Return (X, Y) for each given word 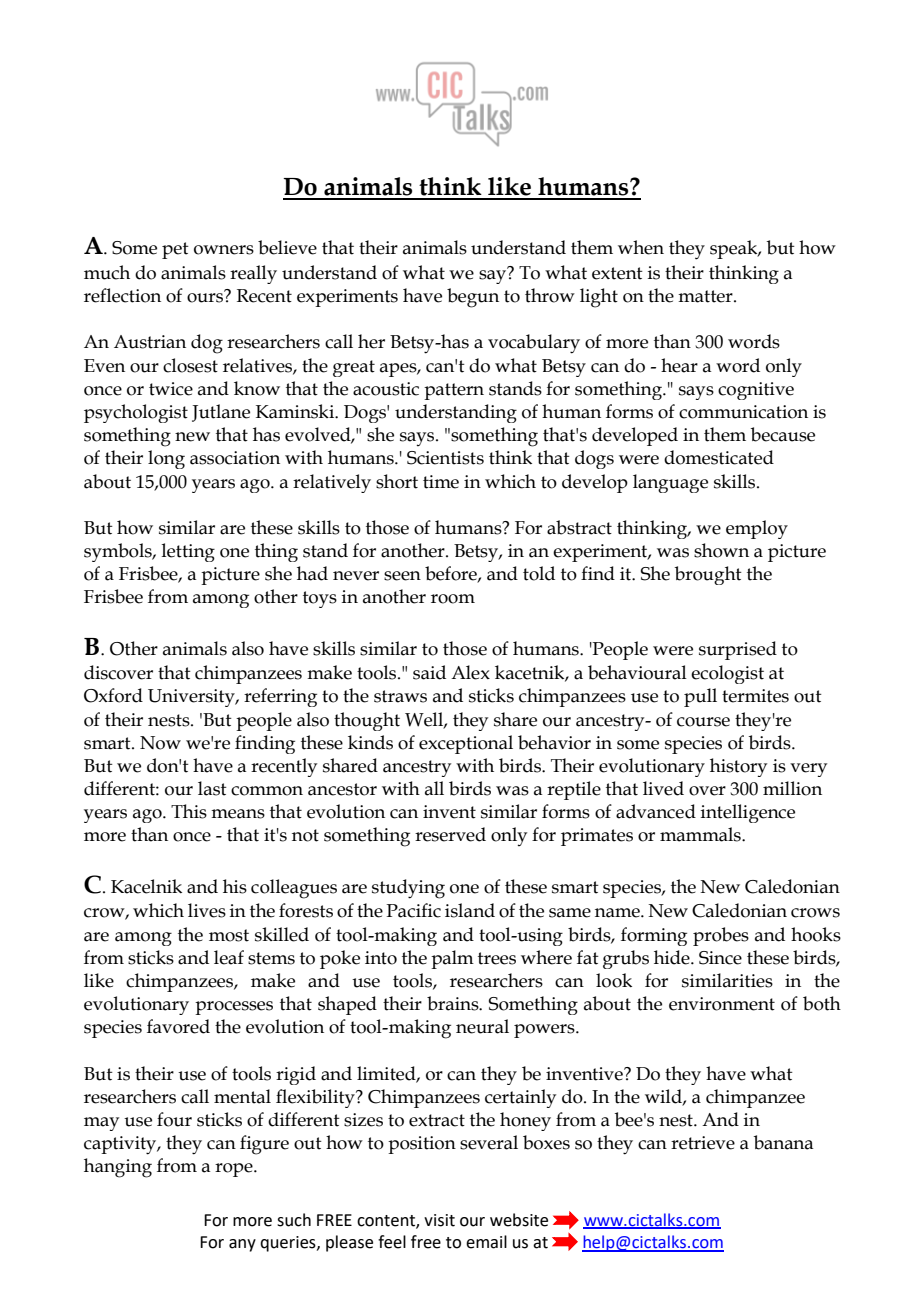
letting (188, 552)
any (242, 1245)
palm (452, 959)
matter (706, 296)
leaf (229, 957)
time (441, 482)
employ (757, 529)
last (212, 788)
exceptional (466, 744)
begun (473, 298)
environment (722, 1004)
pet (175, 250)
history (738, 767)
